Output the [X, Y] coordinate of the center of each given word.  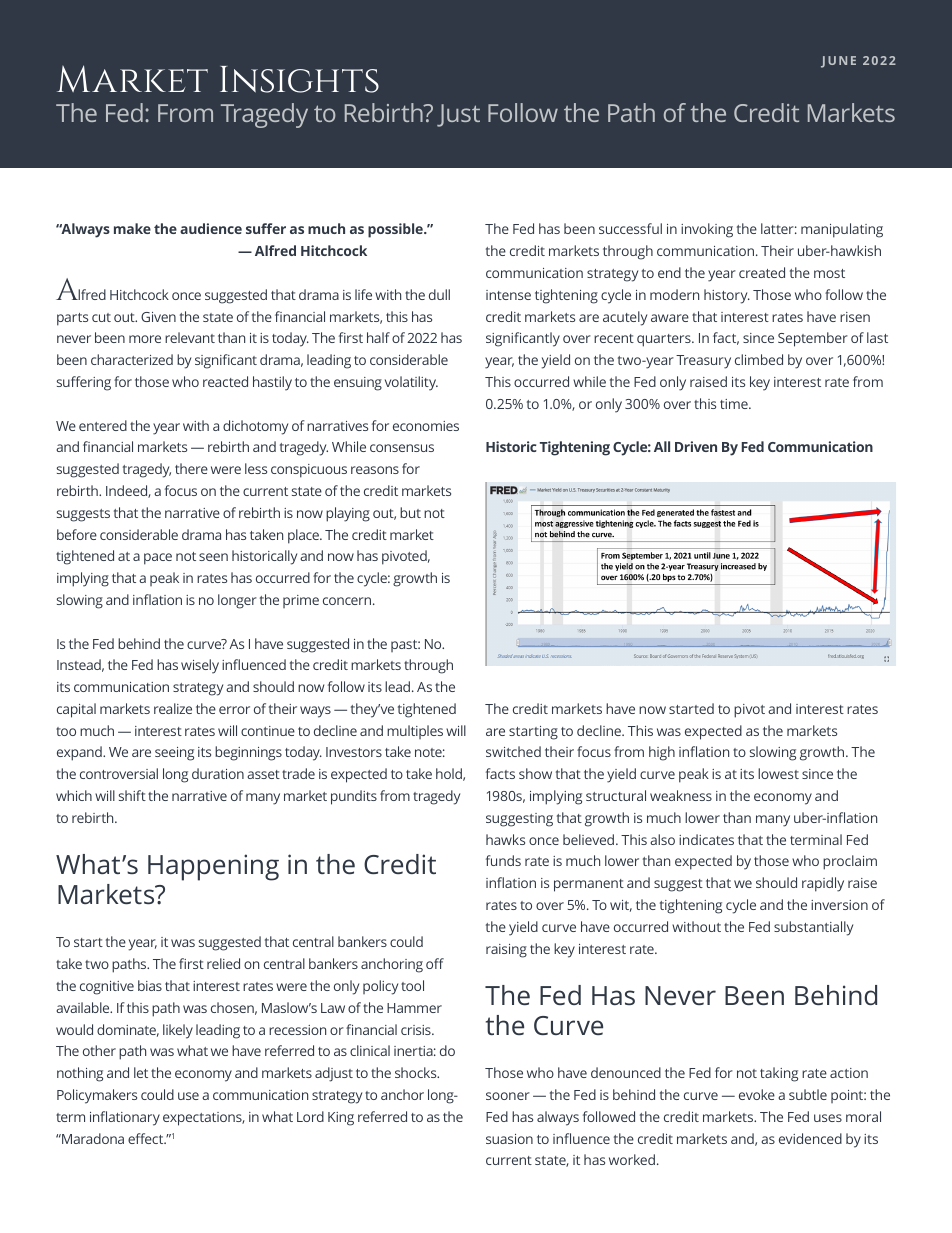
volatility [411, 383]
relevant [190, 337]
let [141, 1072]
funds [503, 860]
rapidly [823, 884]
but [410, 512]
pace [158, 559]
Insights [299, 79]
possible [396, 230]
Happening [213, 867]
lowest [778, 773]
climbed [759, 359]
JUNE [838, 62]
